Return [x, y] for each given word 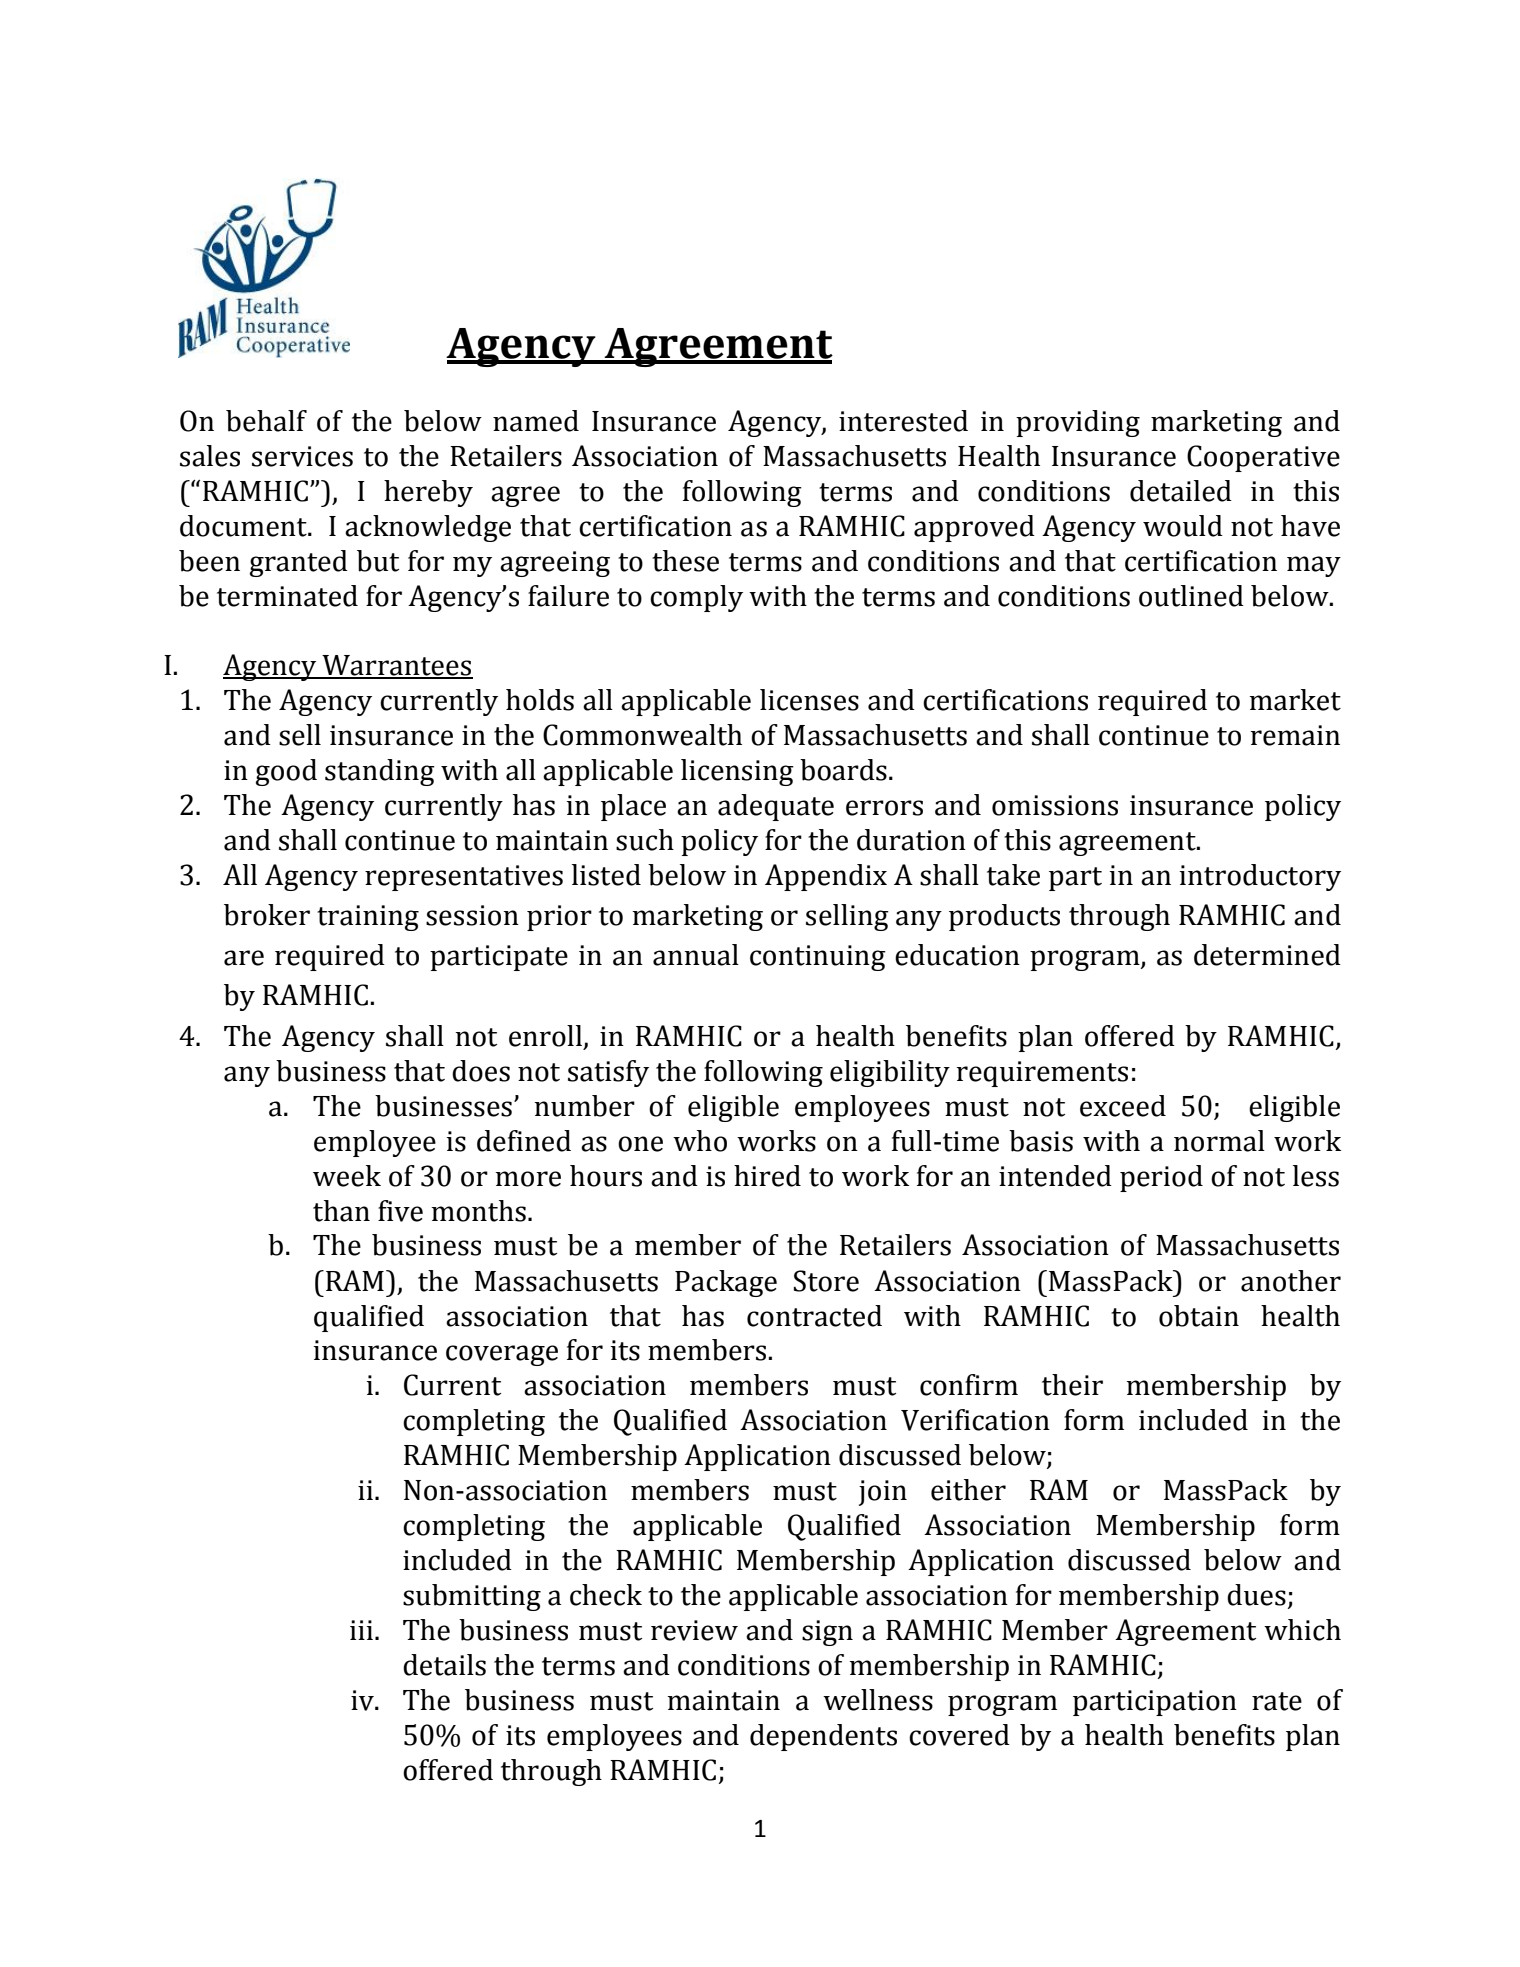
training [368, 918]
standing [380, 772]
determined [1267, 955]
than [341, 1211]
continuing [818, 958]
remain [1295, 735]
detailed [1181, 491]
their [1072, 1385]
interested [903, 421]
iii [361, 1630]
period [1161, 1178]
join [883, 1493]
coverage [502, 1355]
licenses [809, 700]
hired [767, 1176]
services [302, 456]
